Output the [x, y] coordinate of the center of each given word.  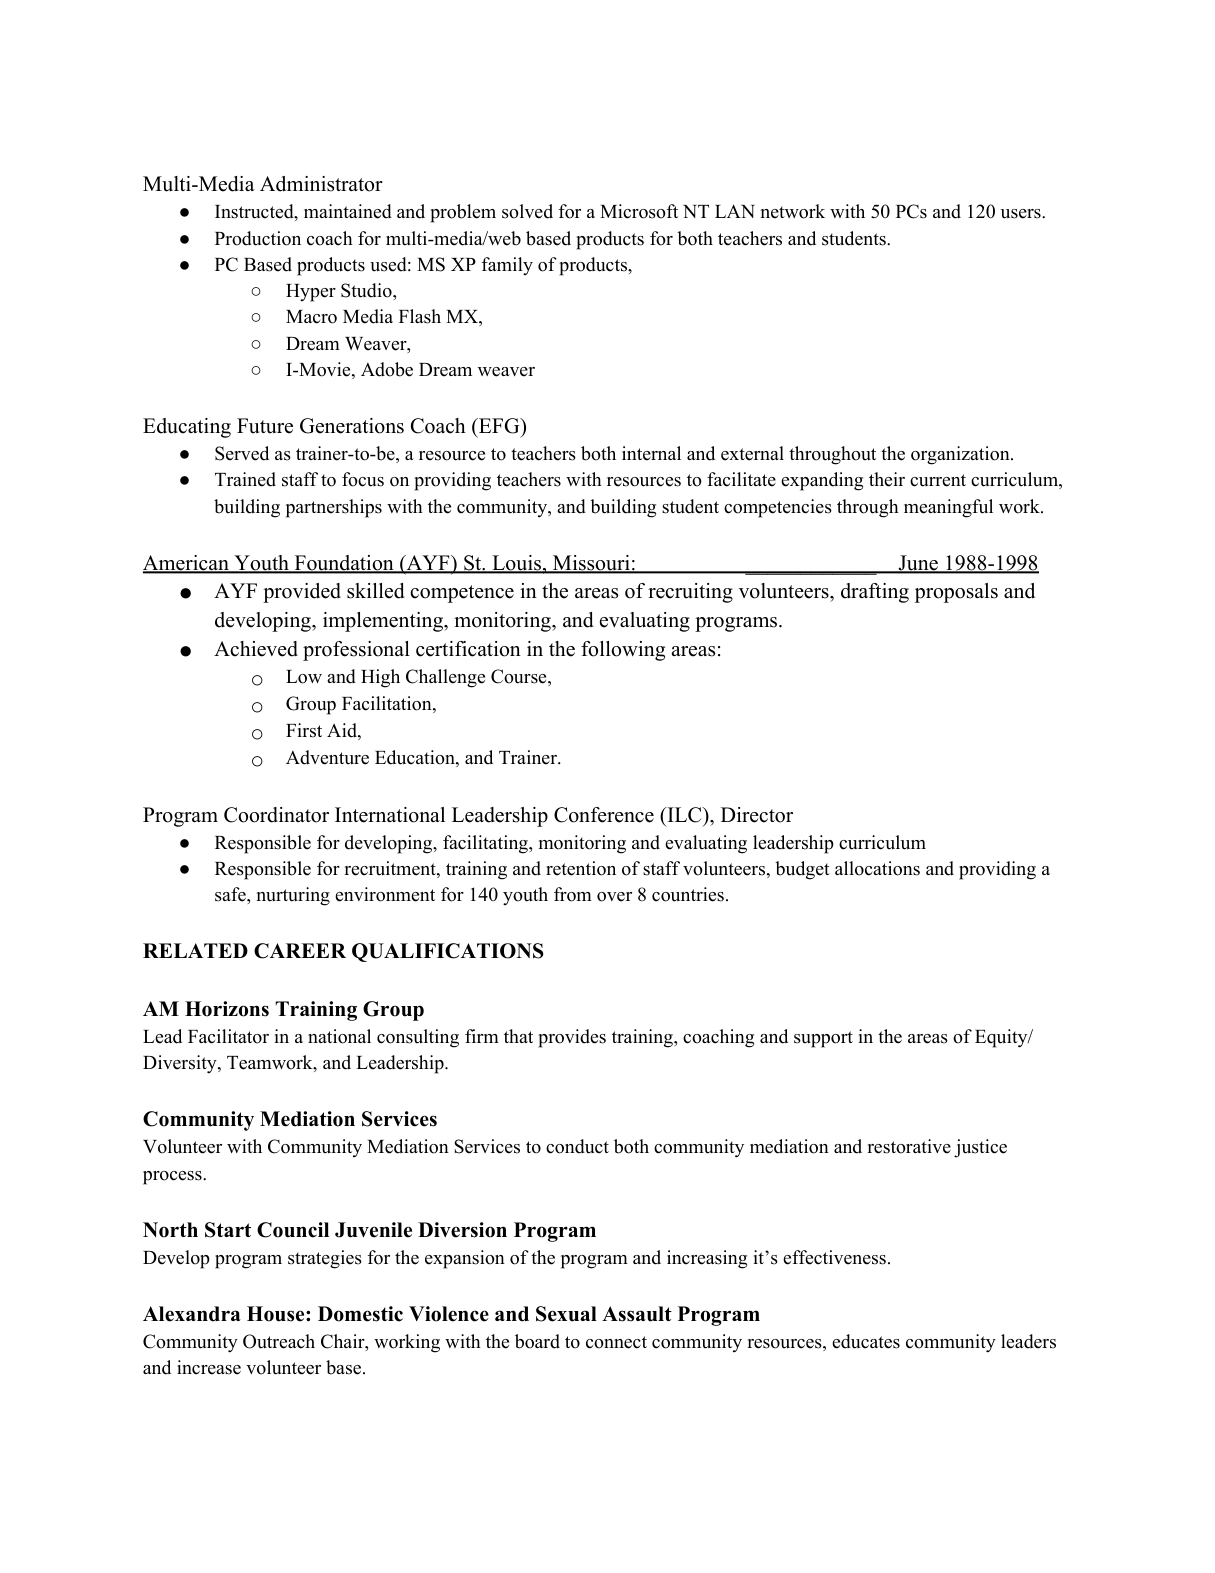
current [938, 480]
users [1022, 214]
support [823, 1039]
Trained [245, 479]
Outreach [279, 1341]
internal [651, 453]
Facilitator [228, 1036]
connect [616, 1342]
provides [572, 1038]
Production [258, 238]
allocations [877, 868]
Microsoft [639, 211]
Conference [604, 815]
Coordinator [276, 815]
